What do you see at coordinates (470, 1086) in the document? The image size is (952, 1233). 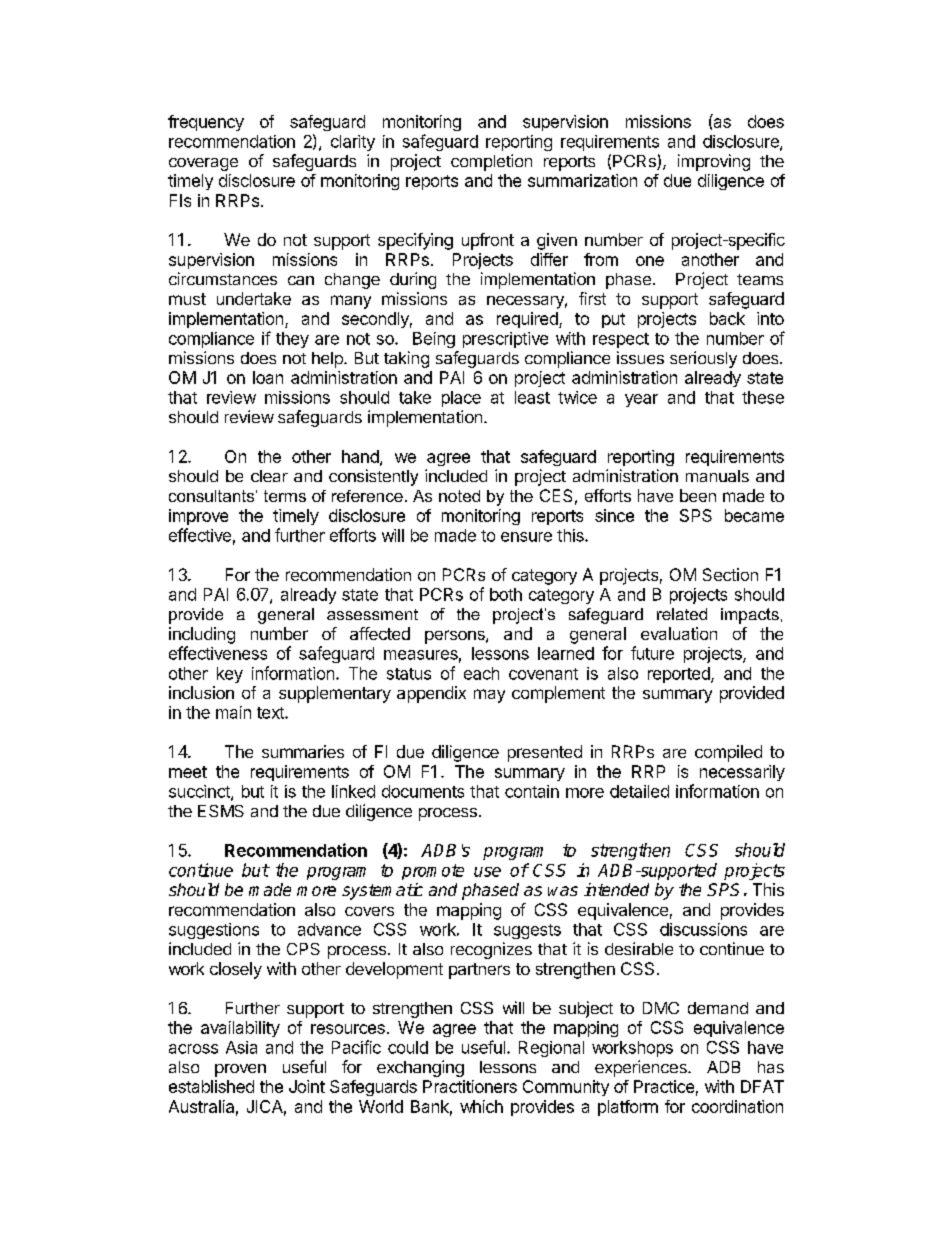 I see `Practitioners` at bounding box center [470, 1086].
